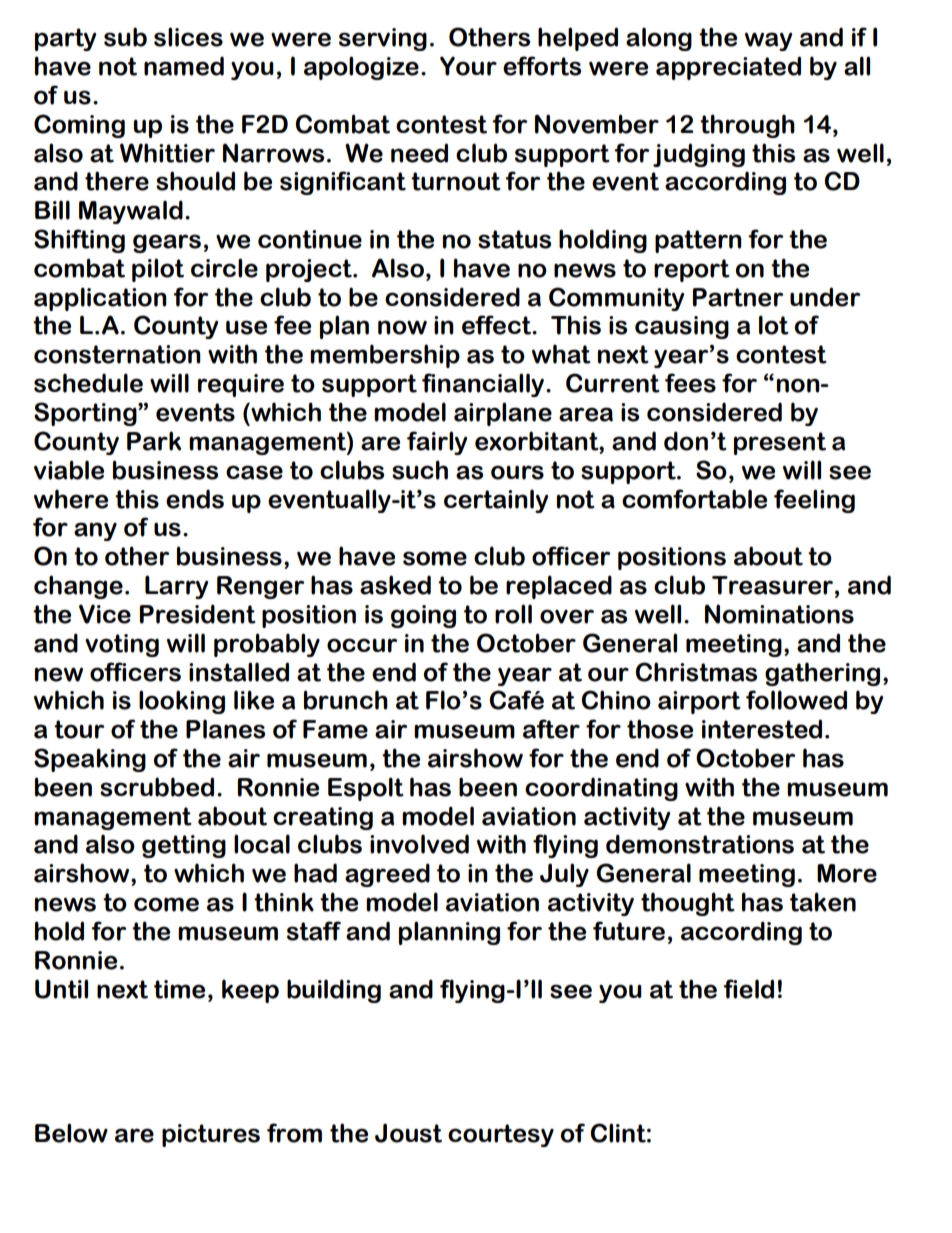 This screenshot has height=1233, width=952. What do you see at coordinates (468, 66) in the screenshot?
I see `Your` at bounding box center [468, 66].
